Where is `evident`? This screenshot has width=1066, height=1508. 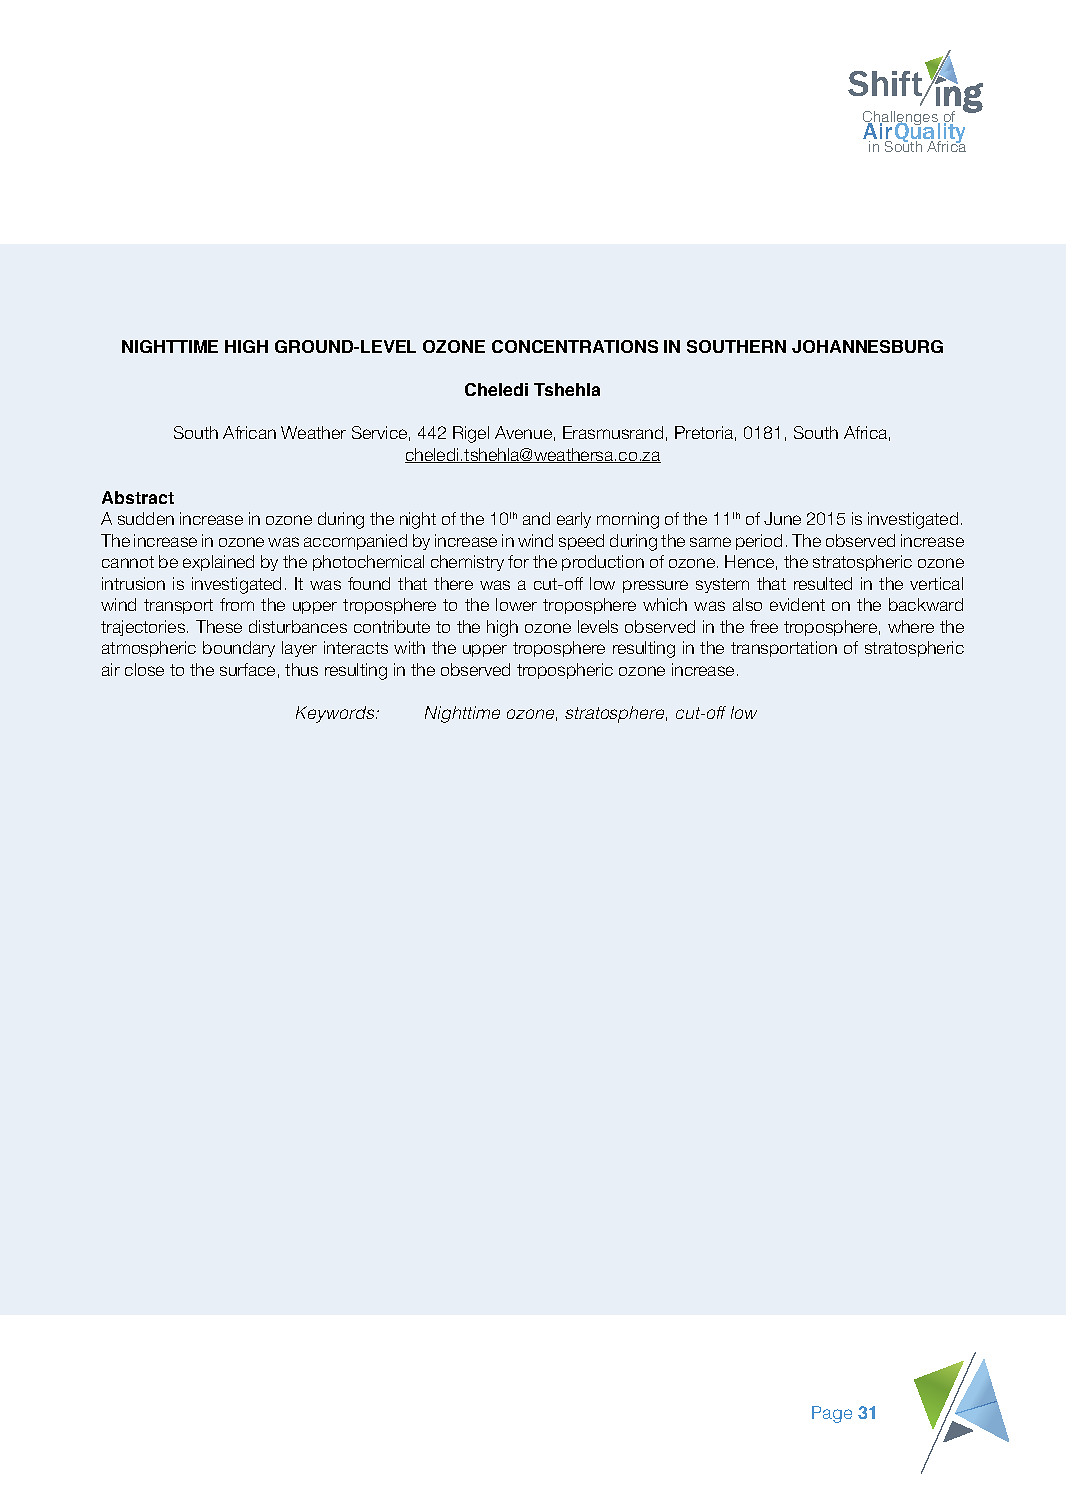 evident is located at coordinates (797, 604).
